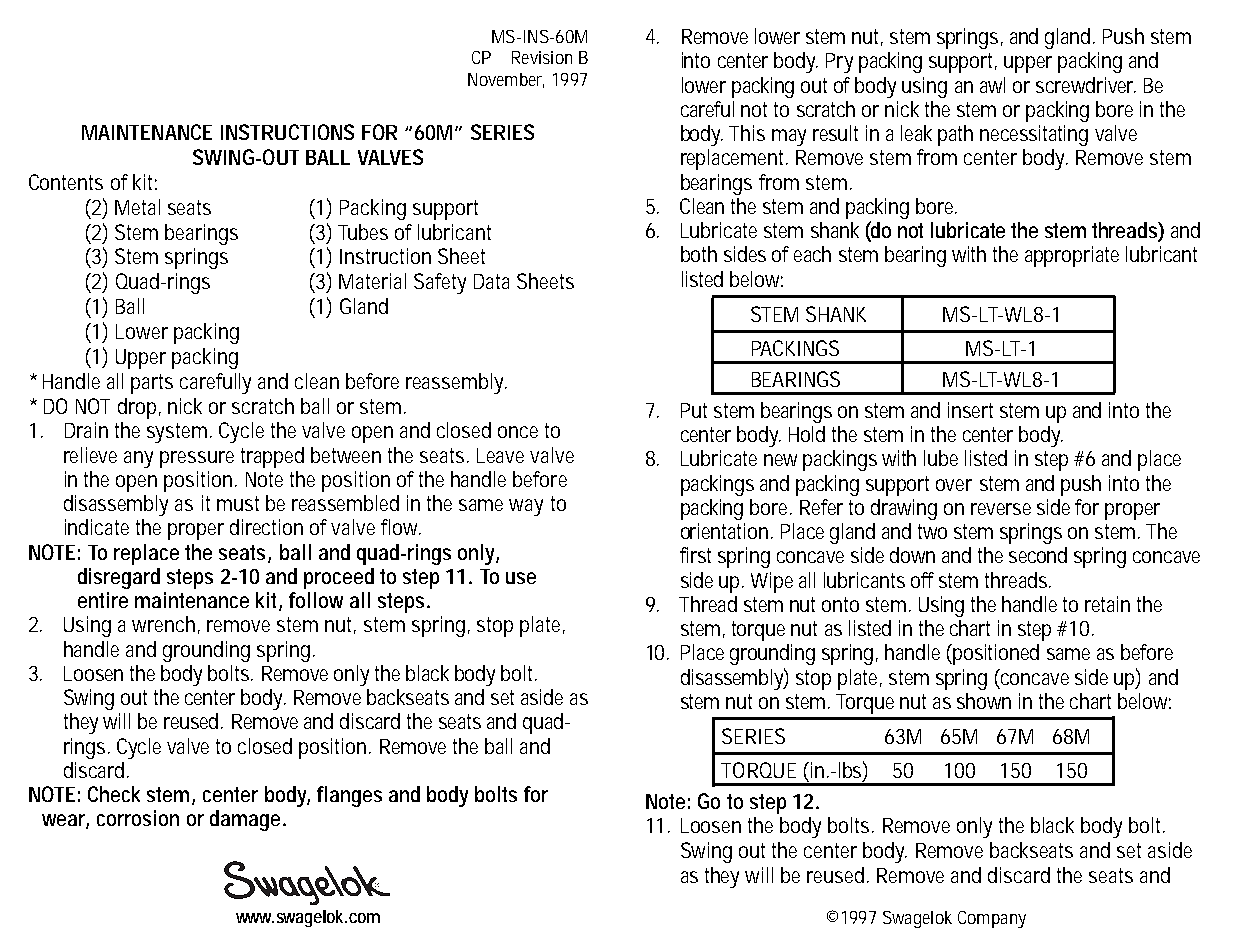 This document has height=952, width=1233. I want to click on must, so click(238, 503).
